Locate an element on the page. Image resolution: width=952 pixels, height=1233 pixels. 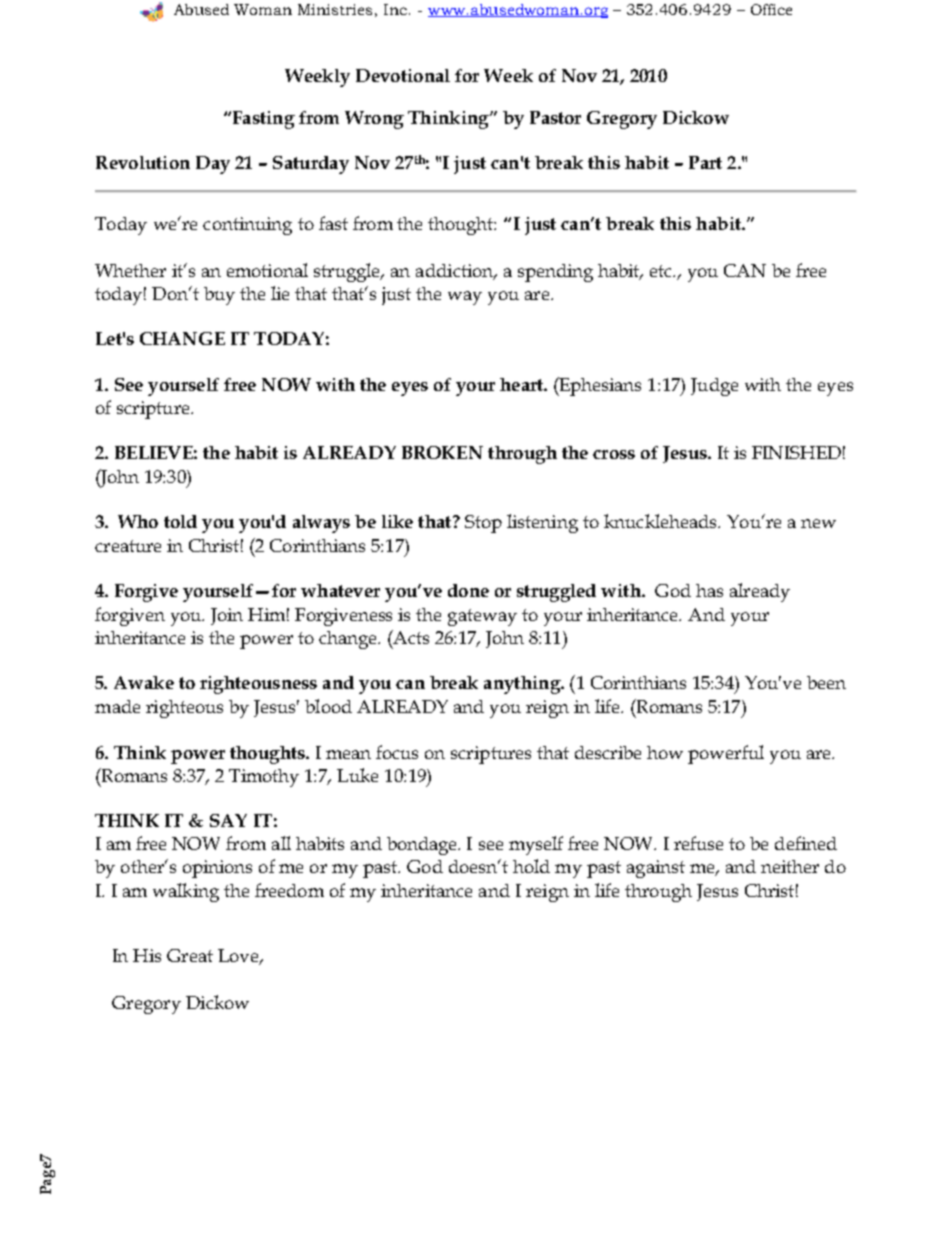
hold is located at coordinates (531, 866).
